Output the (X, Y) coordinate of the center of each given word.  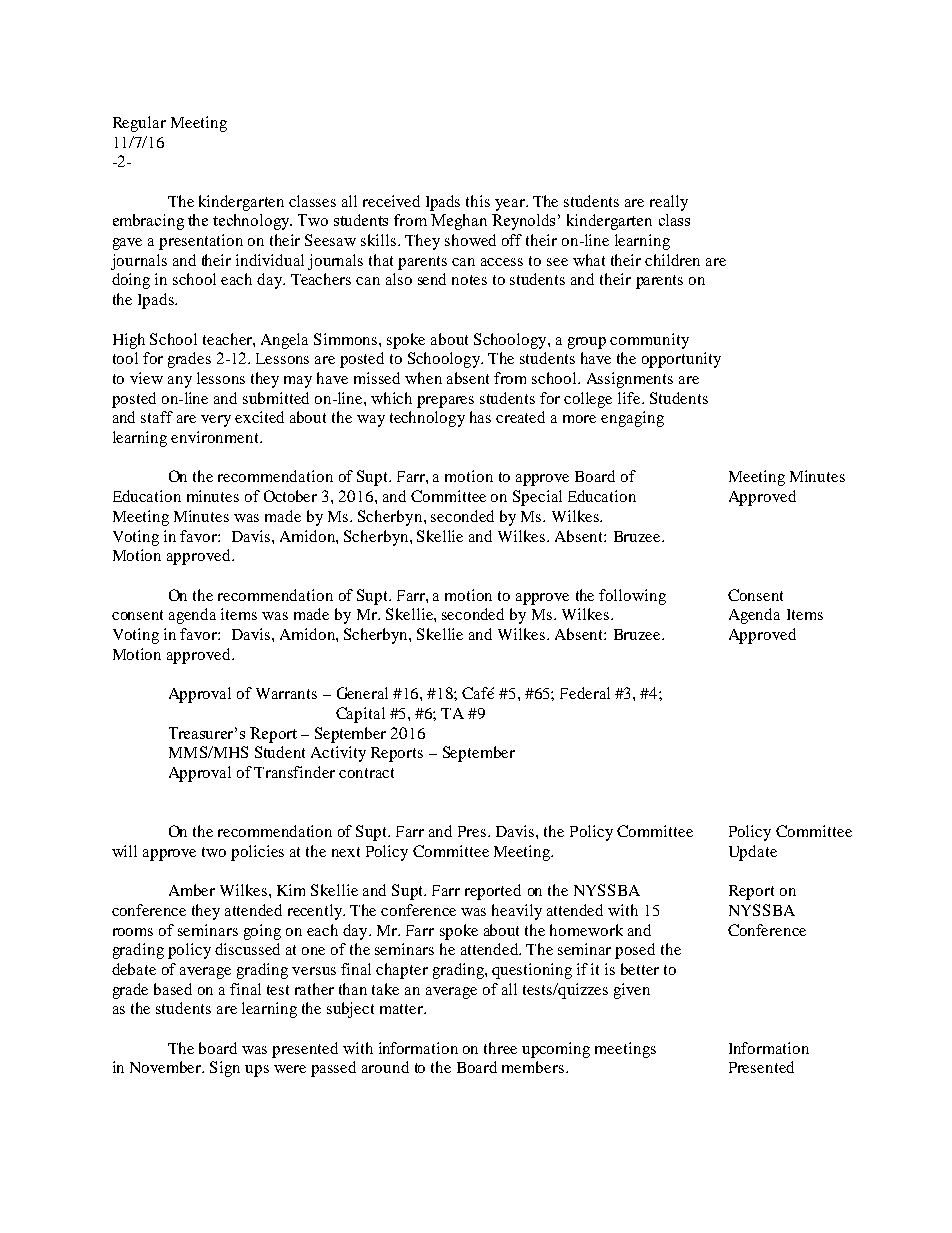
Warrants (286, 693)
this (478, 201)
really (669, 203)
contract (366, 773)
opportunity (681, 360)
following (632, 597)
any (180, 382)
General (362, 693)
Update (753, 853)
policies (257, 853)
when (423, 378)
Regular (139, 124)
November (167, 1067)
